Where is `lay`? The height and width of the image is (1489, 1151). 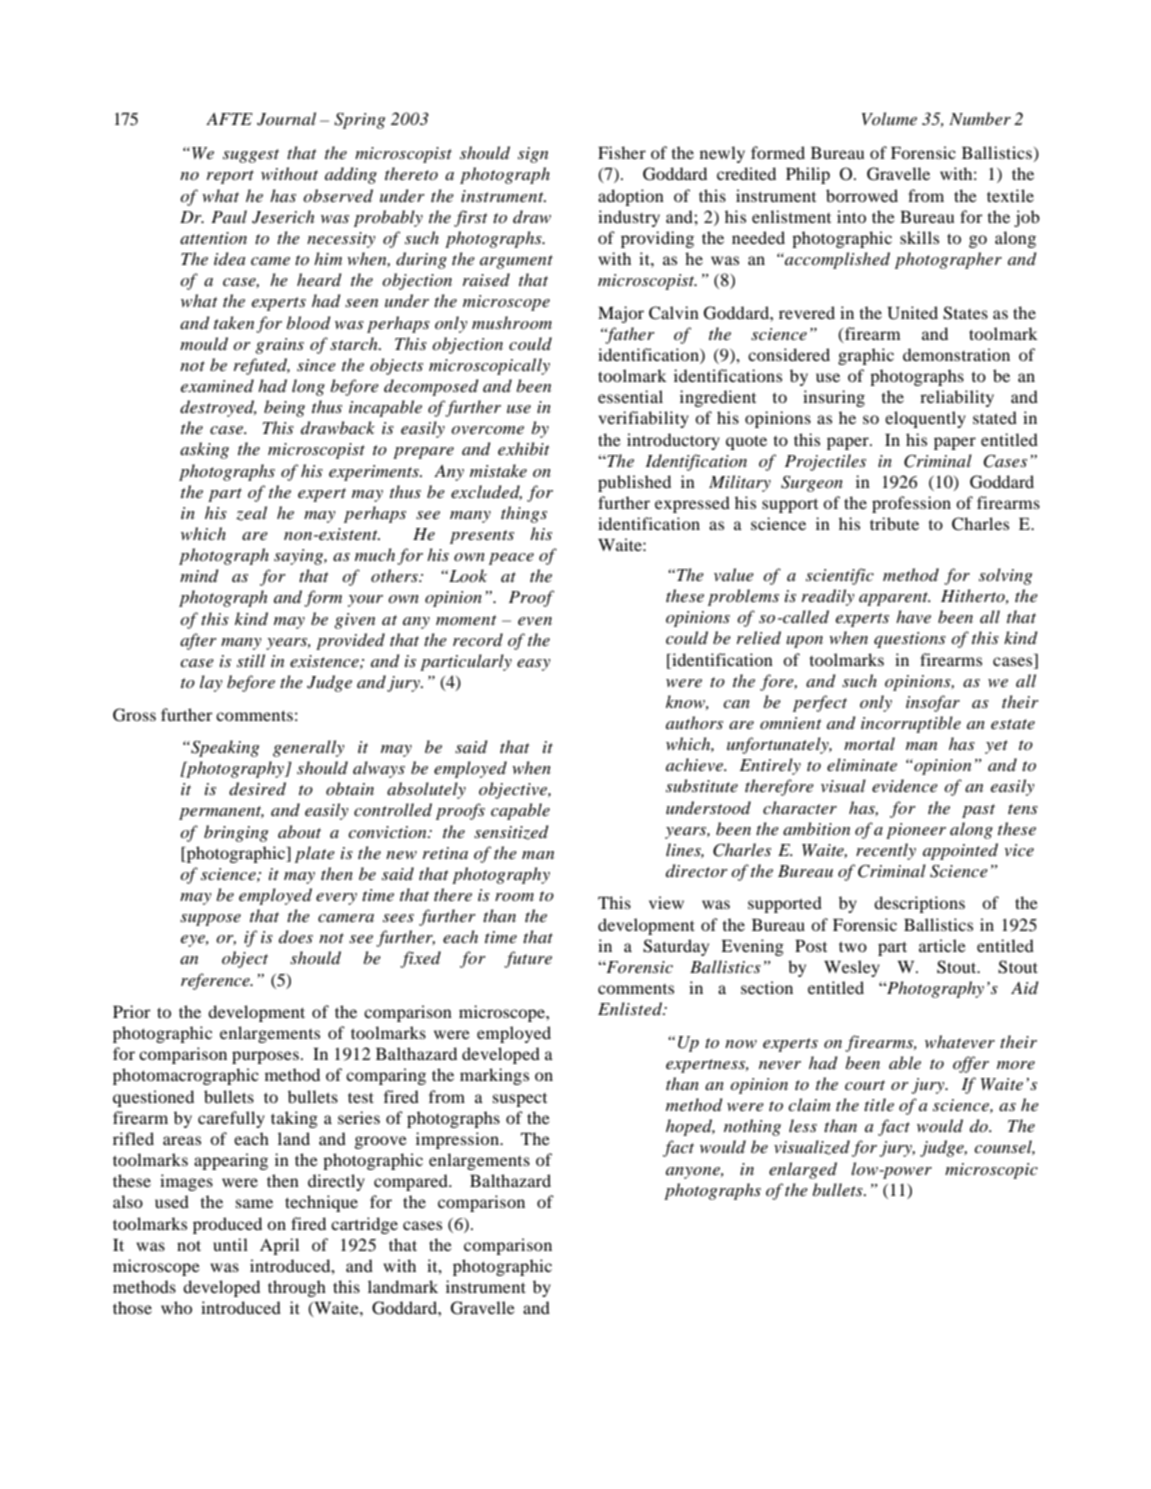 lay is located at coordinates (211, 683).
